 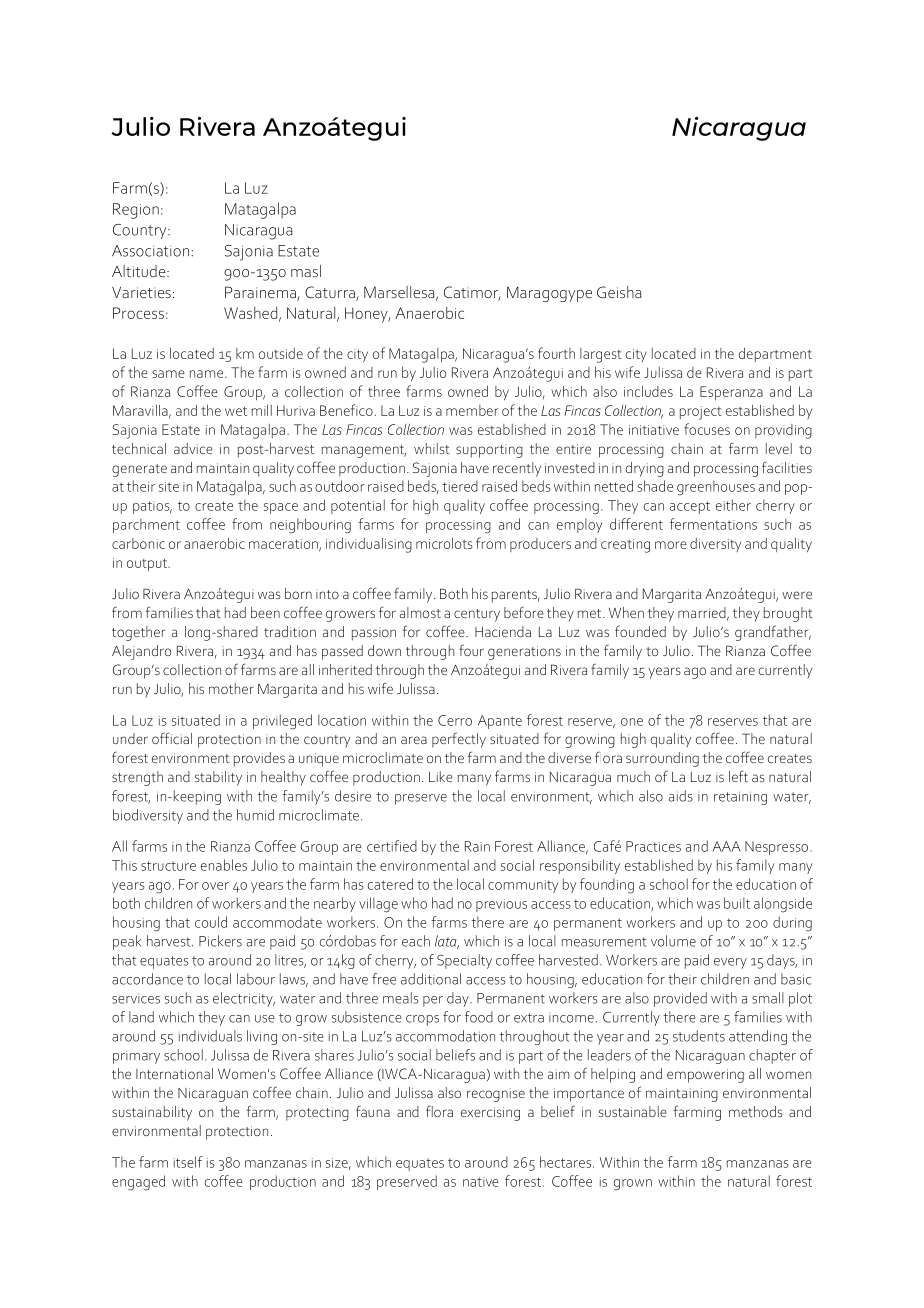 I want to click on enables, so click(x=224, y=865).
